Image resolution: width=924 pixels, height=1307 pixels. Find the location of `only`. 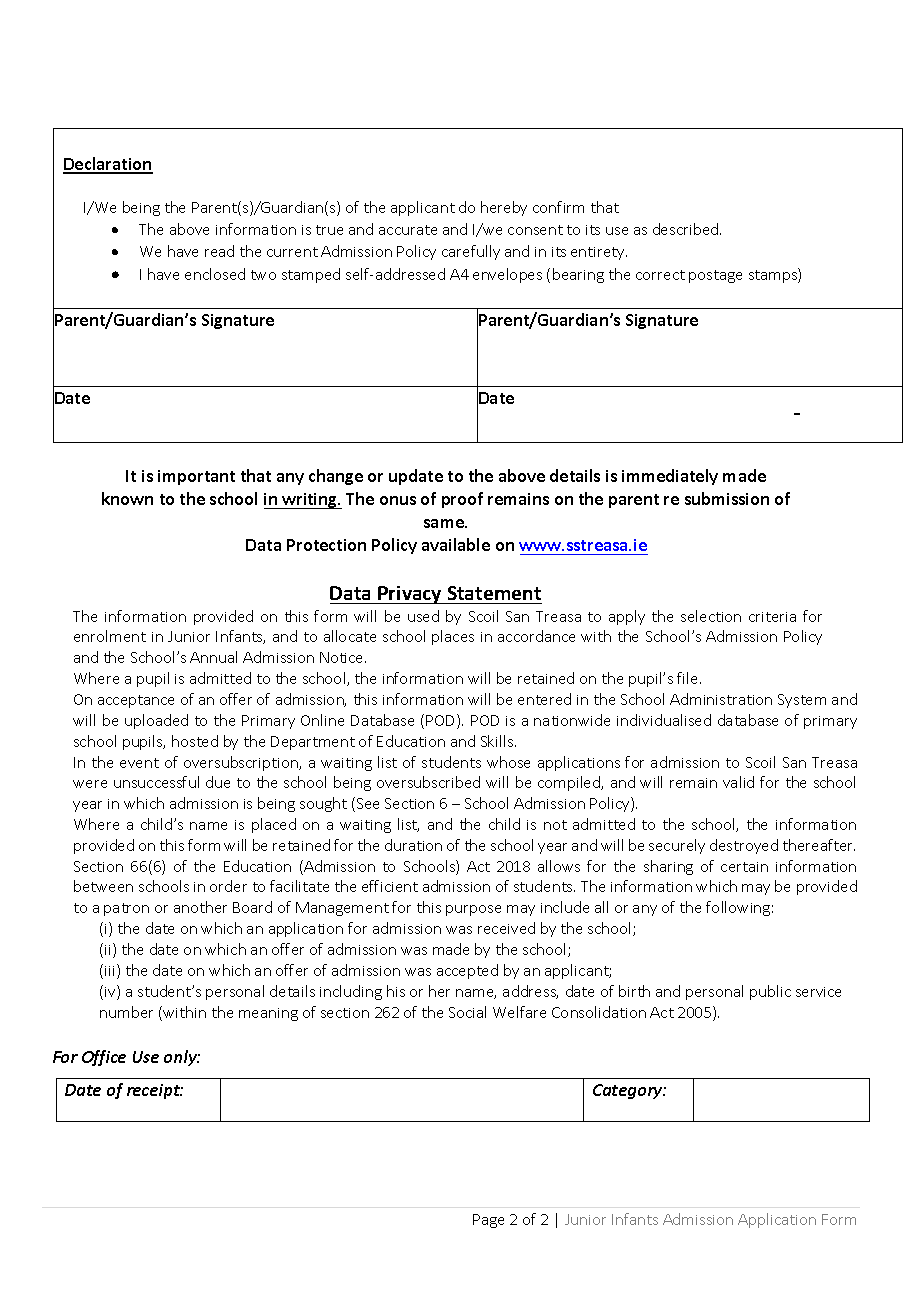

only is located at coordinates (182, 1058).
